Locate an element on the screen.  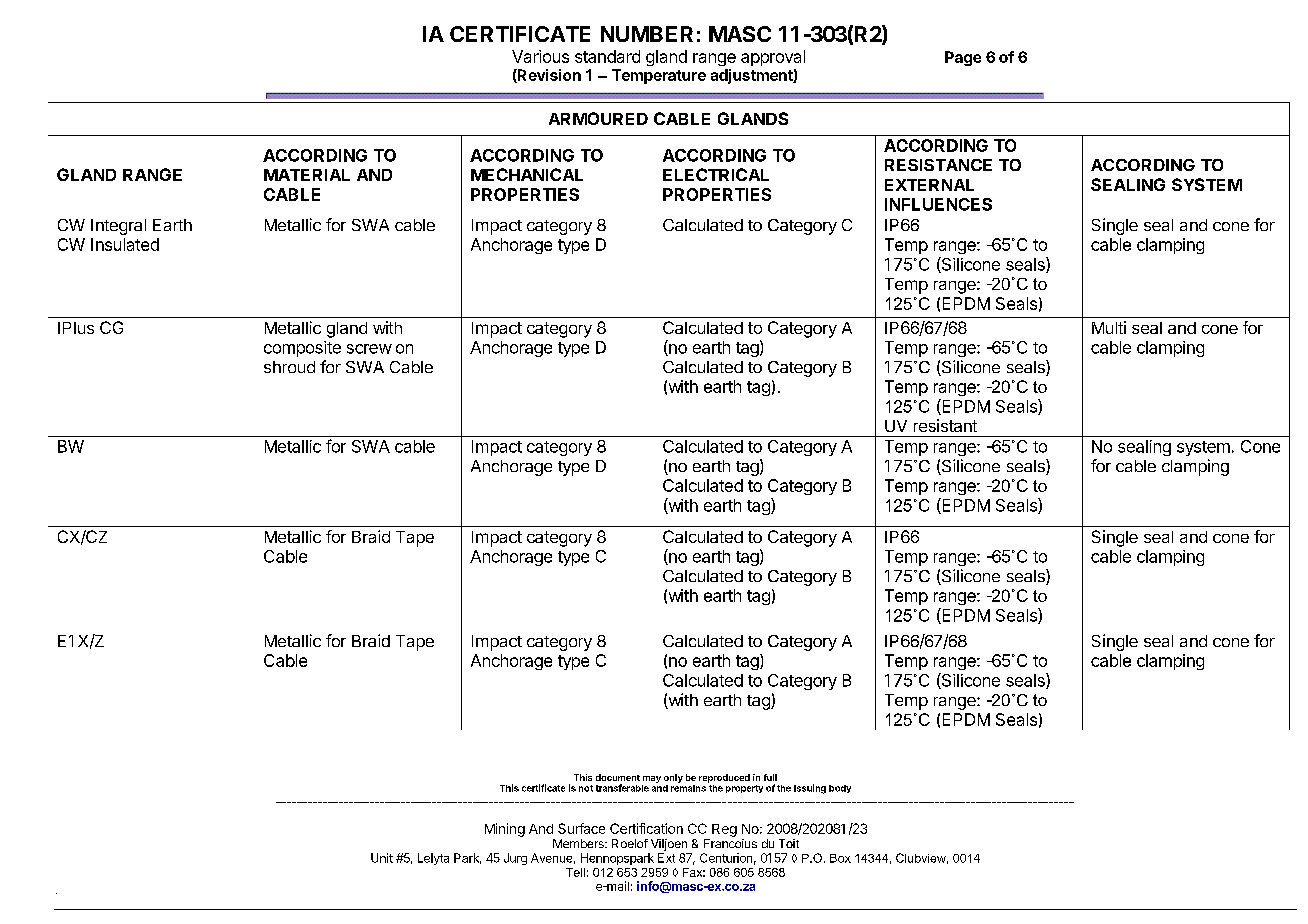
MATERIAL is located at coordinates (307, 175).
